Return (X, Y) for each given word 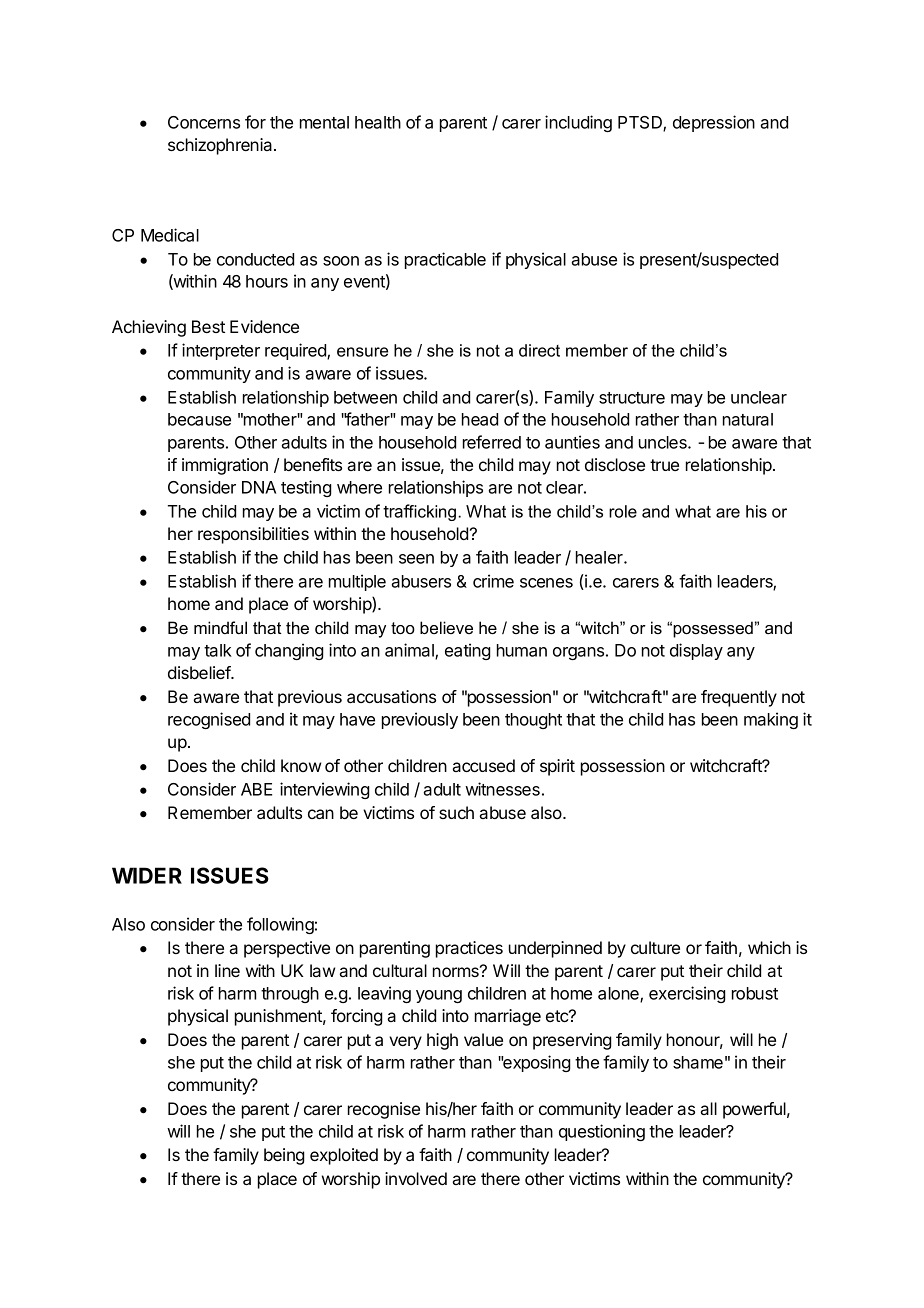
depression (714, 123)
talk (218, 650)
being (284, 1156)
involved (416, 1178)
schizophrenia (221, 146)
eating (468, 651)
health (378, 122)
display (696, 651)
